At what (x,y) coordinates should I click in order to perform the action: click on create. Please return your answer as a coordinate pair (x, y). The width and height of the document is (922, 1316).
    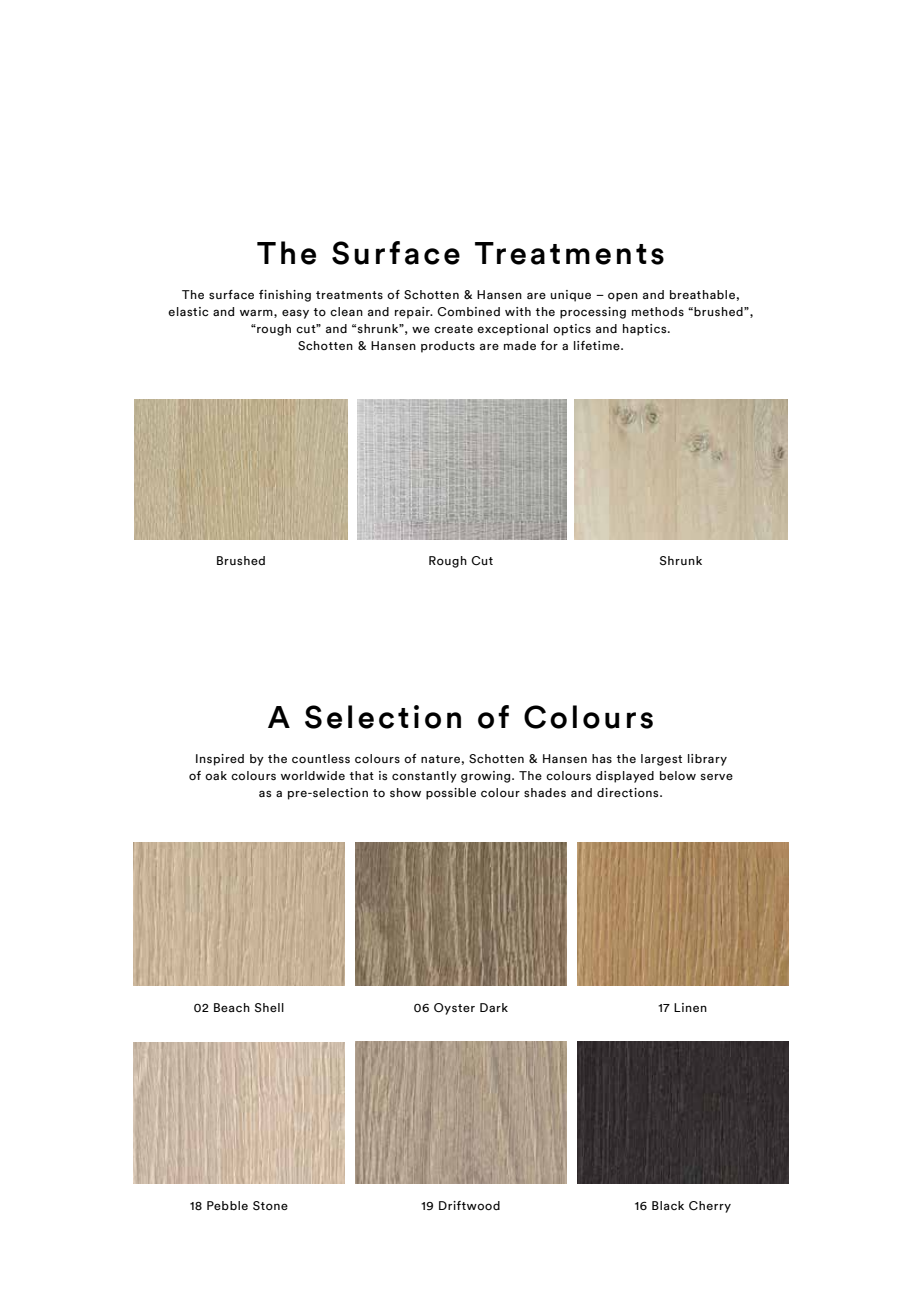
    Looking at the image, I should click on (453, 329).
